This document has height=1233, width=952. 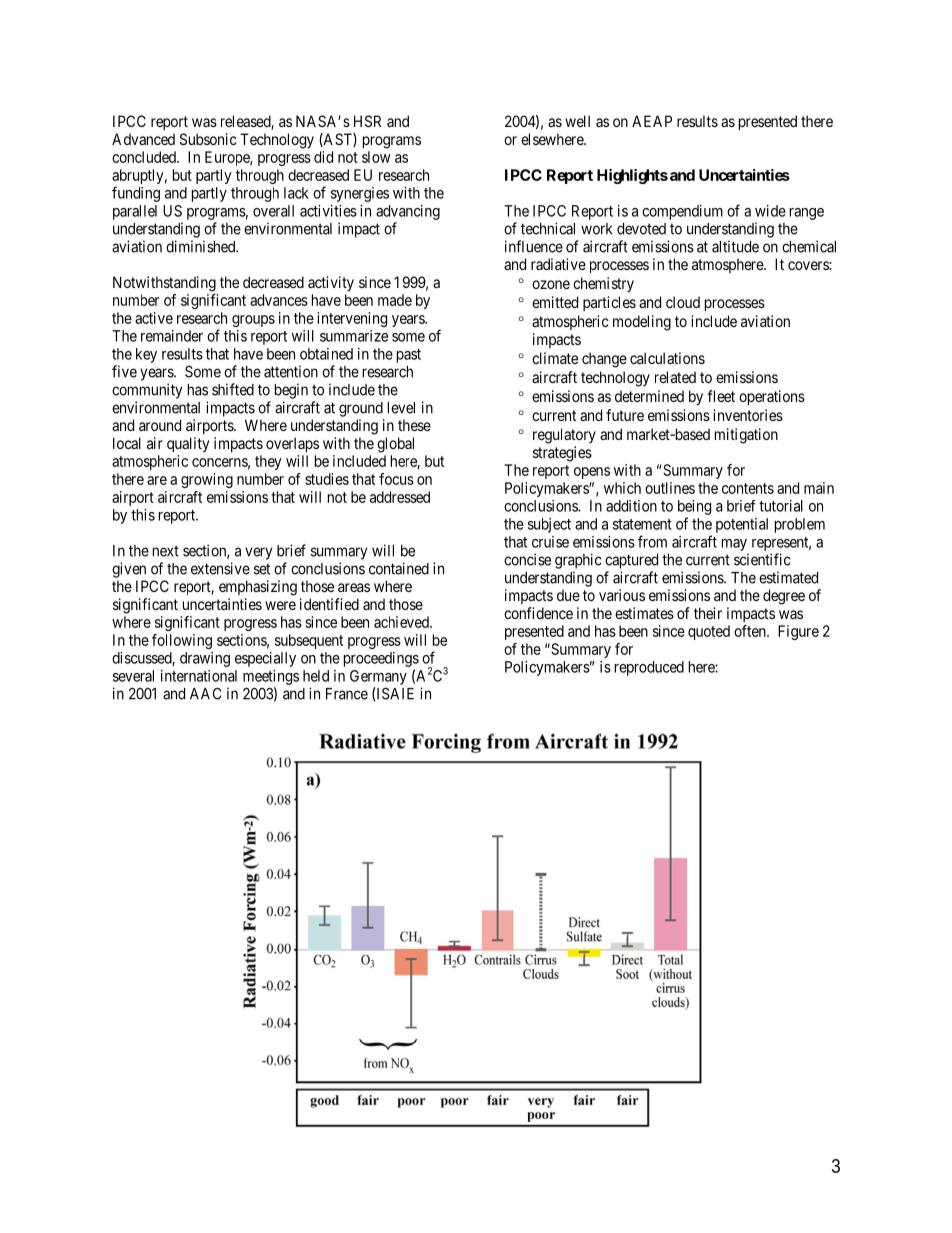 What do you see at coordinates (253, 321) in the document?
I see `groups` at bounding box center [253, 321].
